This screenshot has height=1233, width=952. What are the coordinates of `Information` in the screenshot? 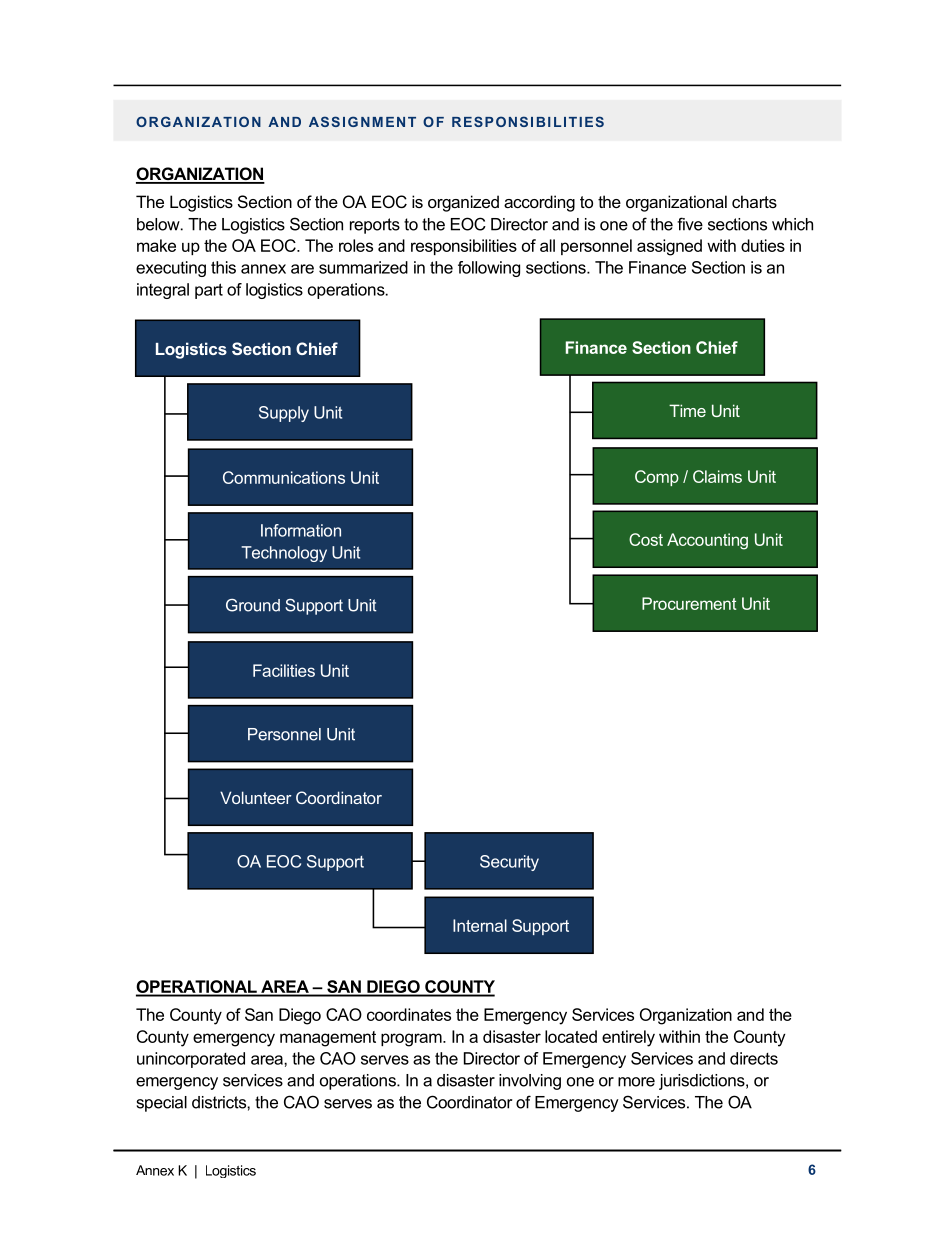 It's located at (301, 530).
